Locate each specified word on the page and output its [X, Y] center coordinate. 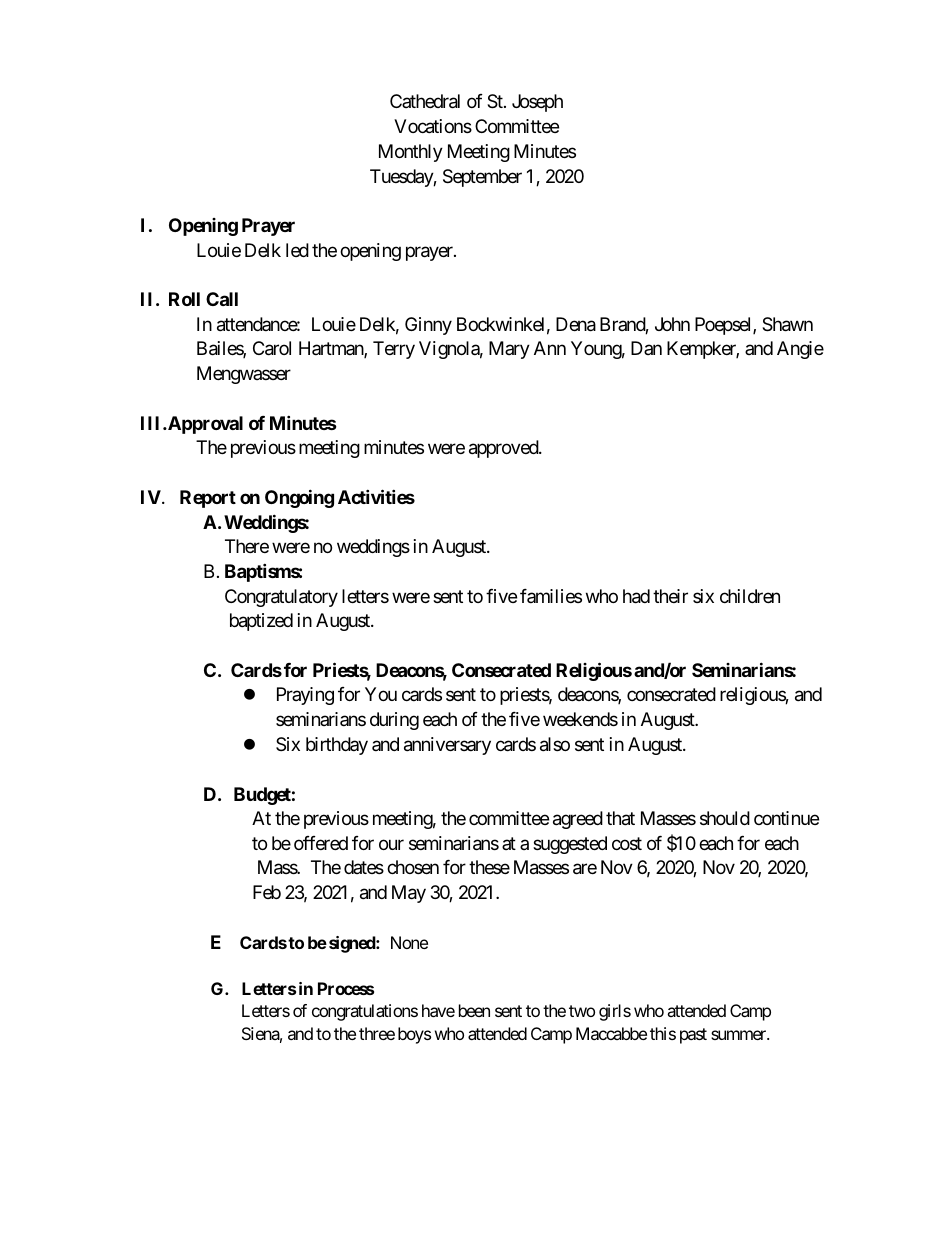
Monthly [411, 153]
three [377, 1033]
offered [321, 843]
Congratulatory [281, 598]
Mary [509, 350]
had [636, 596]
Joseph [537, 103]
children [750, 596]
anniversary [447, 746]
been [474, 1010]
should [725, 818]
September [482, 178]
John [672, 324]
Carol [272, 348]
